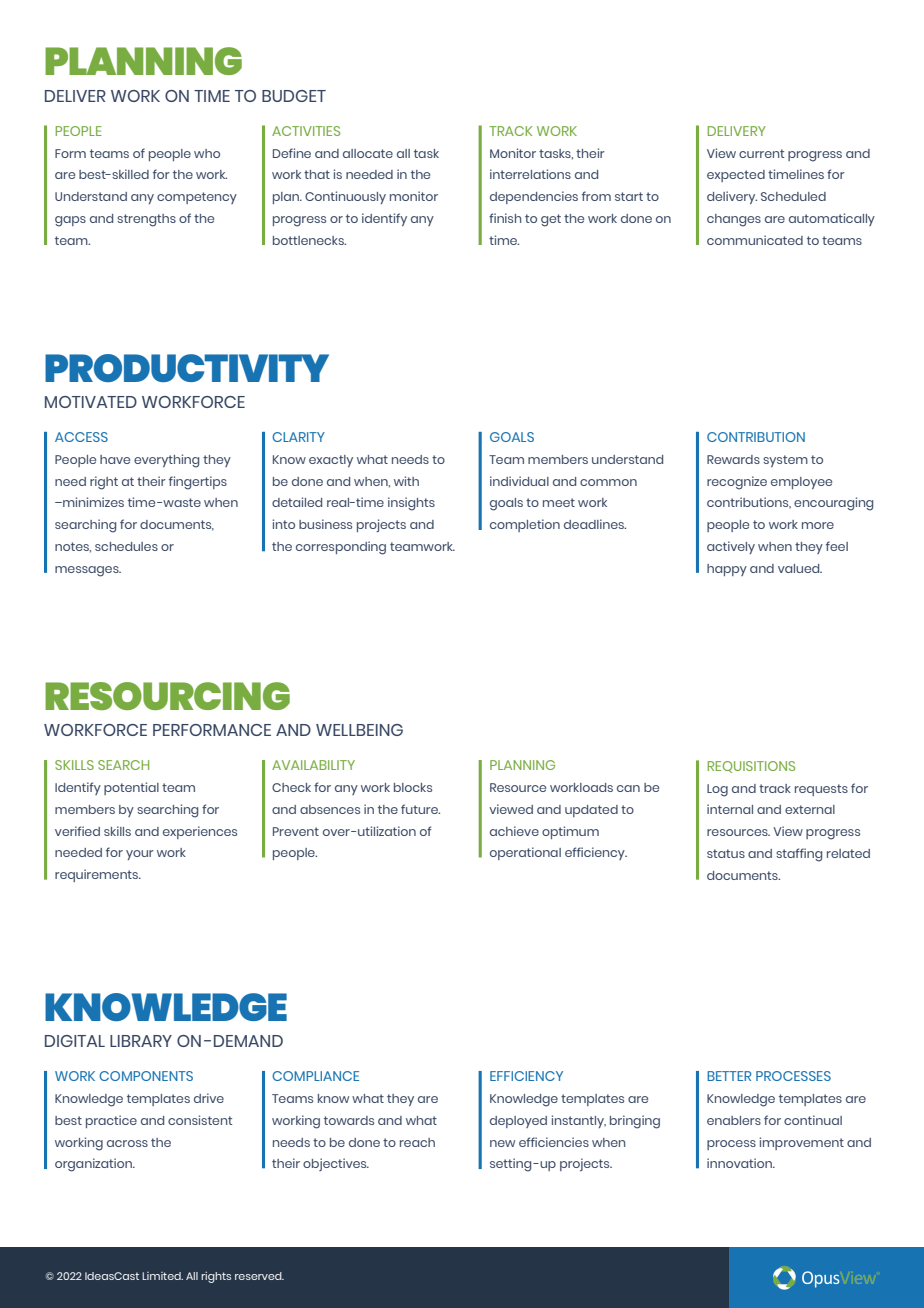 This screenshot has width=924, height=1308. Describe the element at coordinates (717, 790) in the screenshot. I see `Log` at that location.
